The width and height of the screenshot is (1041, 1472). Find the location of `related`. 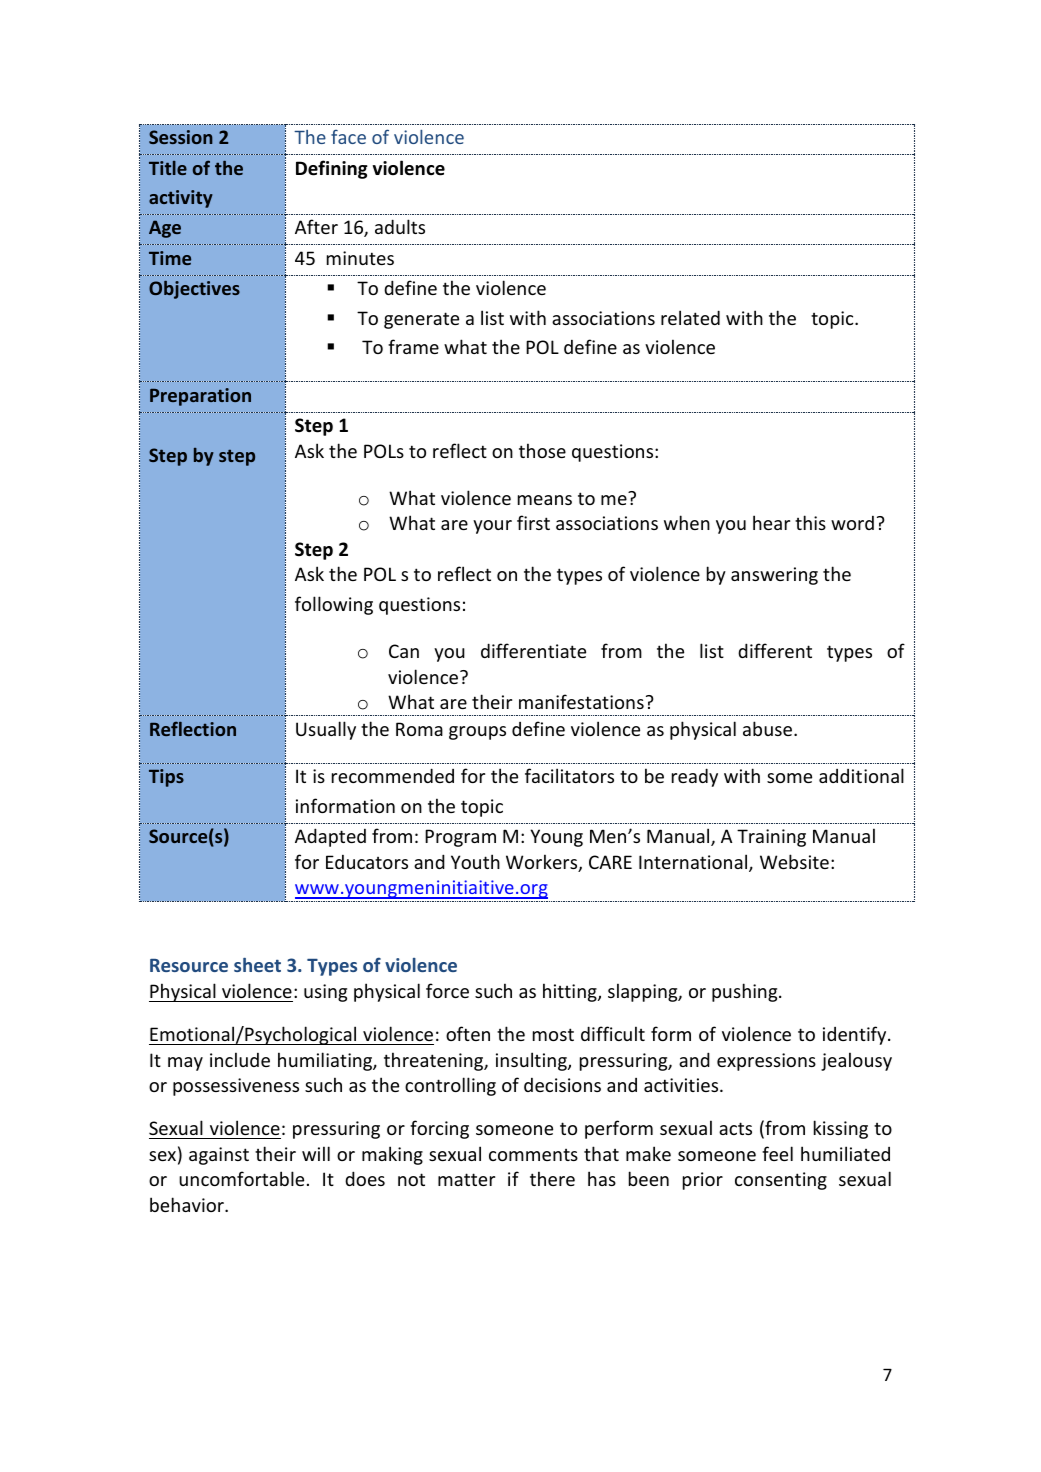

related is located at coordinates (690, 317).
